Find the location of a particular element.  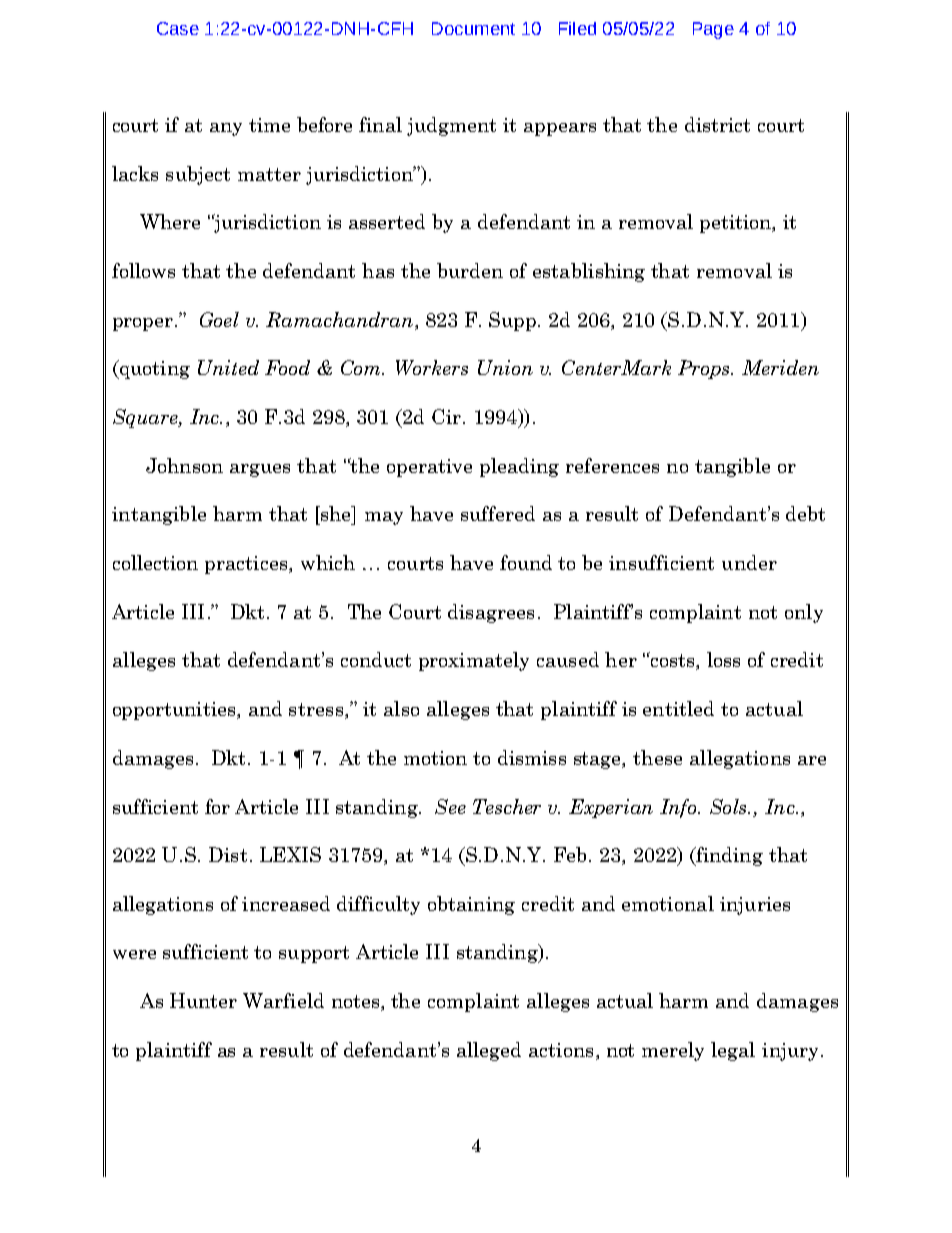

alleged is located at coordinates (489, 1051).
